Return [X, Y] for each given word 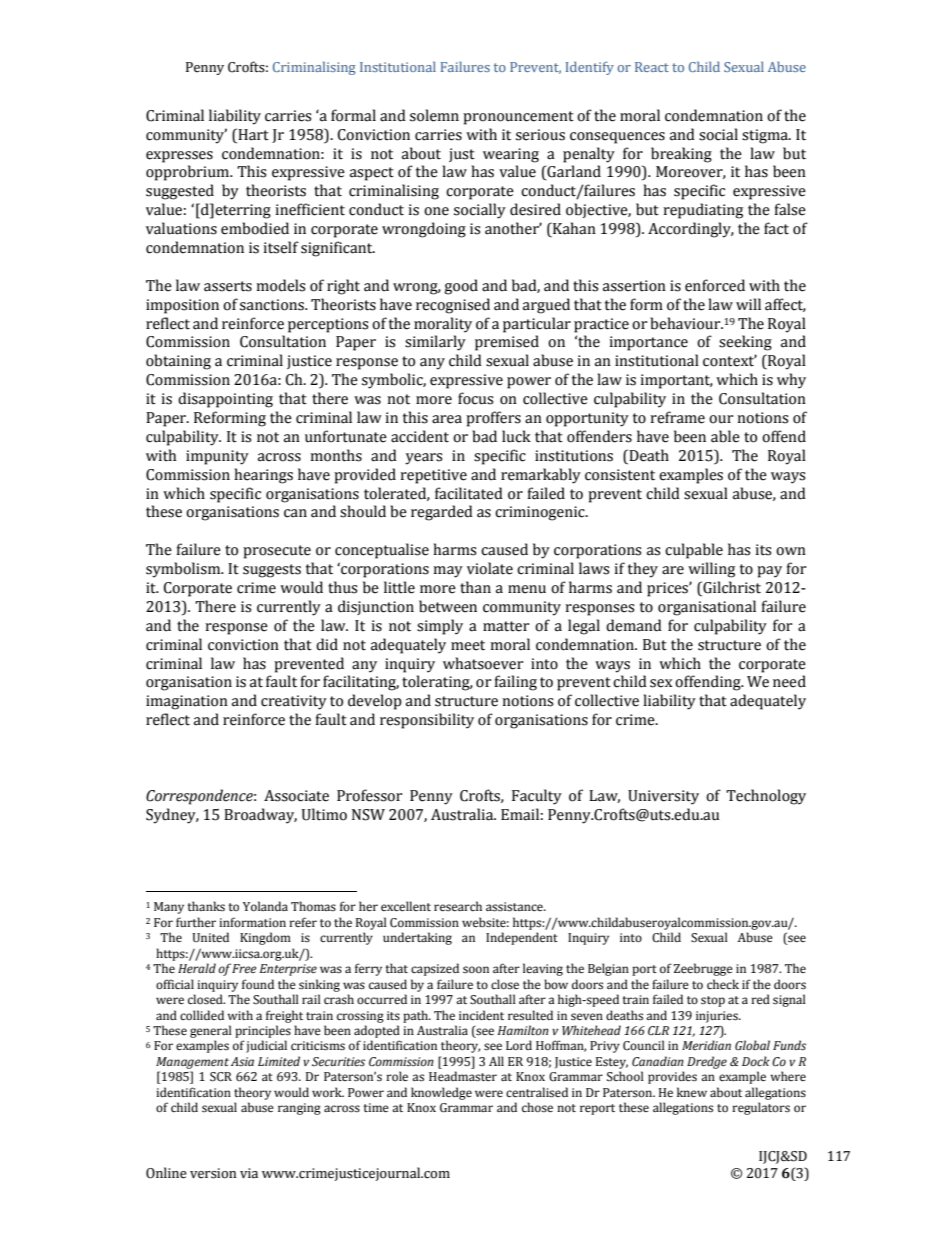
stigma [766, 136]
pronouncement [518, 118]
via [249, 1173]
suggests [272, 571]
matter [506, 626]
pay [769, 572]
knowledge [441, 1093]
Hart [252, 134]
